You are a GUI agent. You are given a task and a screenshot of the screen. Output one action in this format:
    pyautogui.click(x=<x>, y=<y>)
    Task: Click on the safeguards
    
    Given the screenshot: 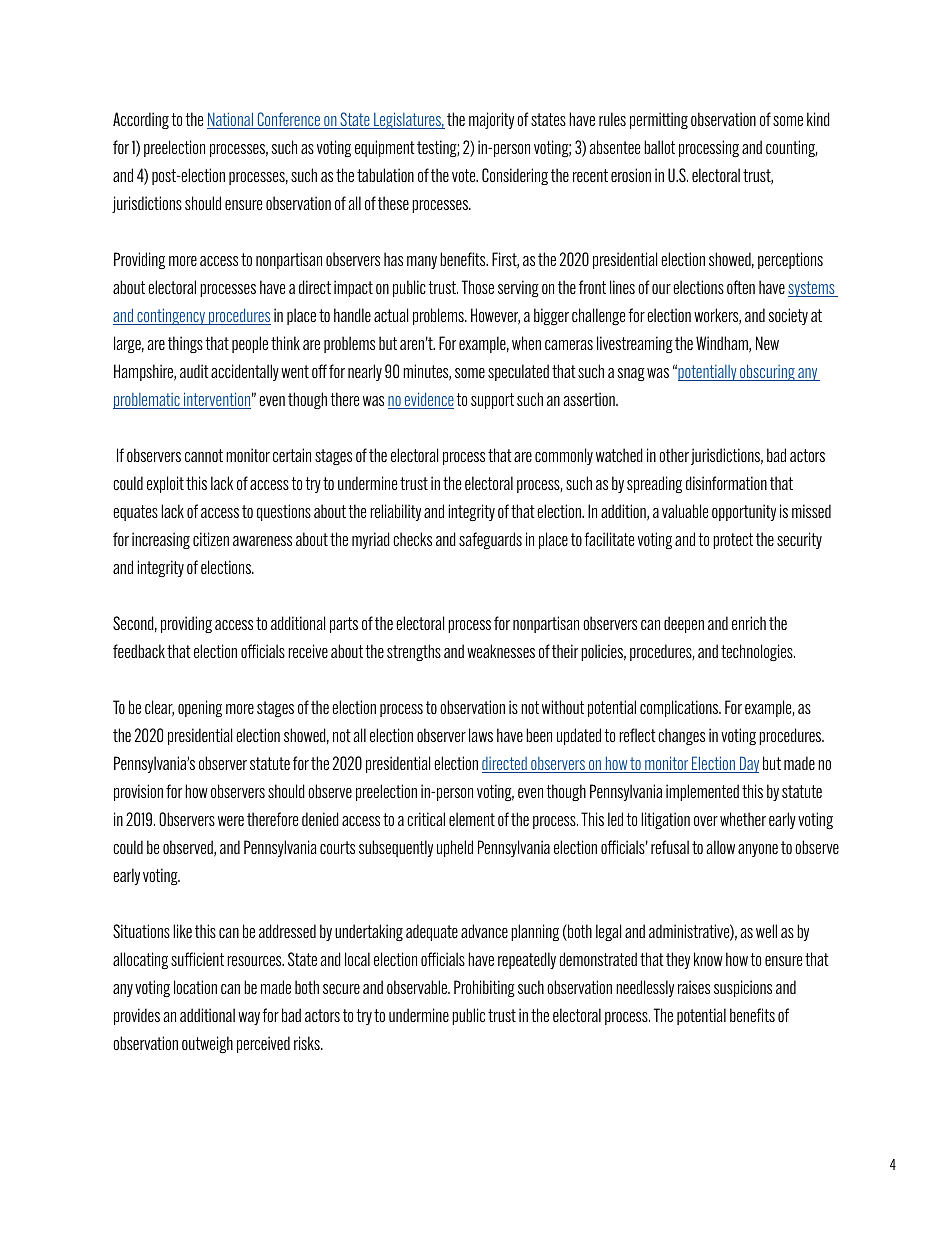 What is the action you would take?
    pyautogui.click(x=490, y=540)
